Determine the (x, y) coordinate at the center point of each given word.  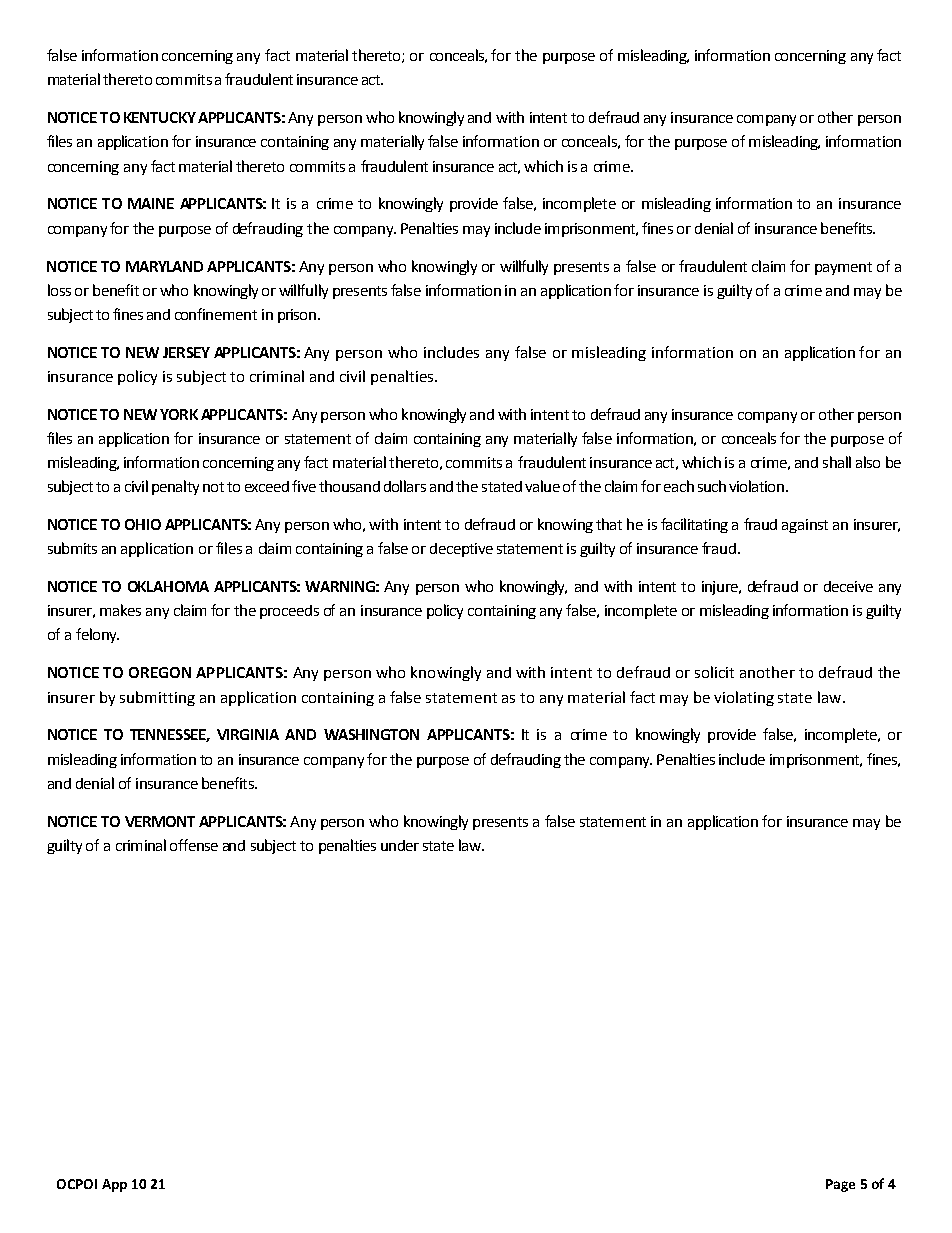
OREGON (160, 672)
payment (843, 268)
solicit (714, 672)
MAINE (151, 203)
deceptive (461, 550)
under (400, 845)
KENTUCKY (160, 117)
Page (840, 1185)
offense (194, 845)
